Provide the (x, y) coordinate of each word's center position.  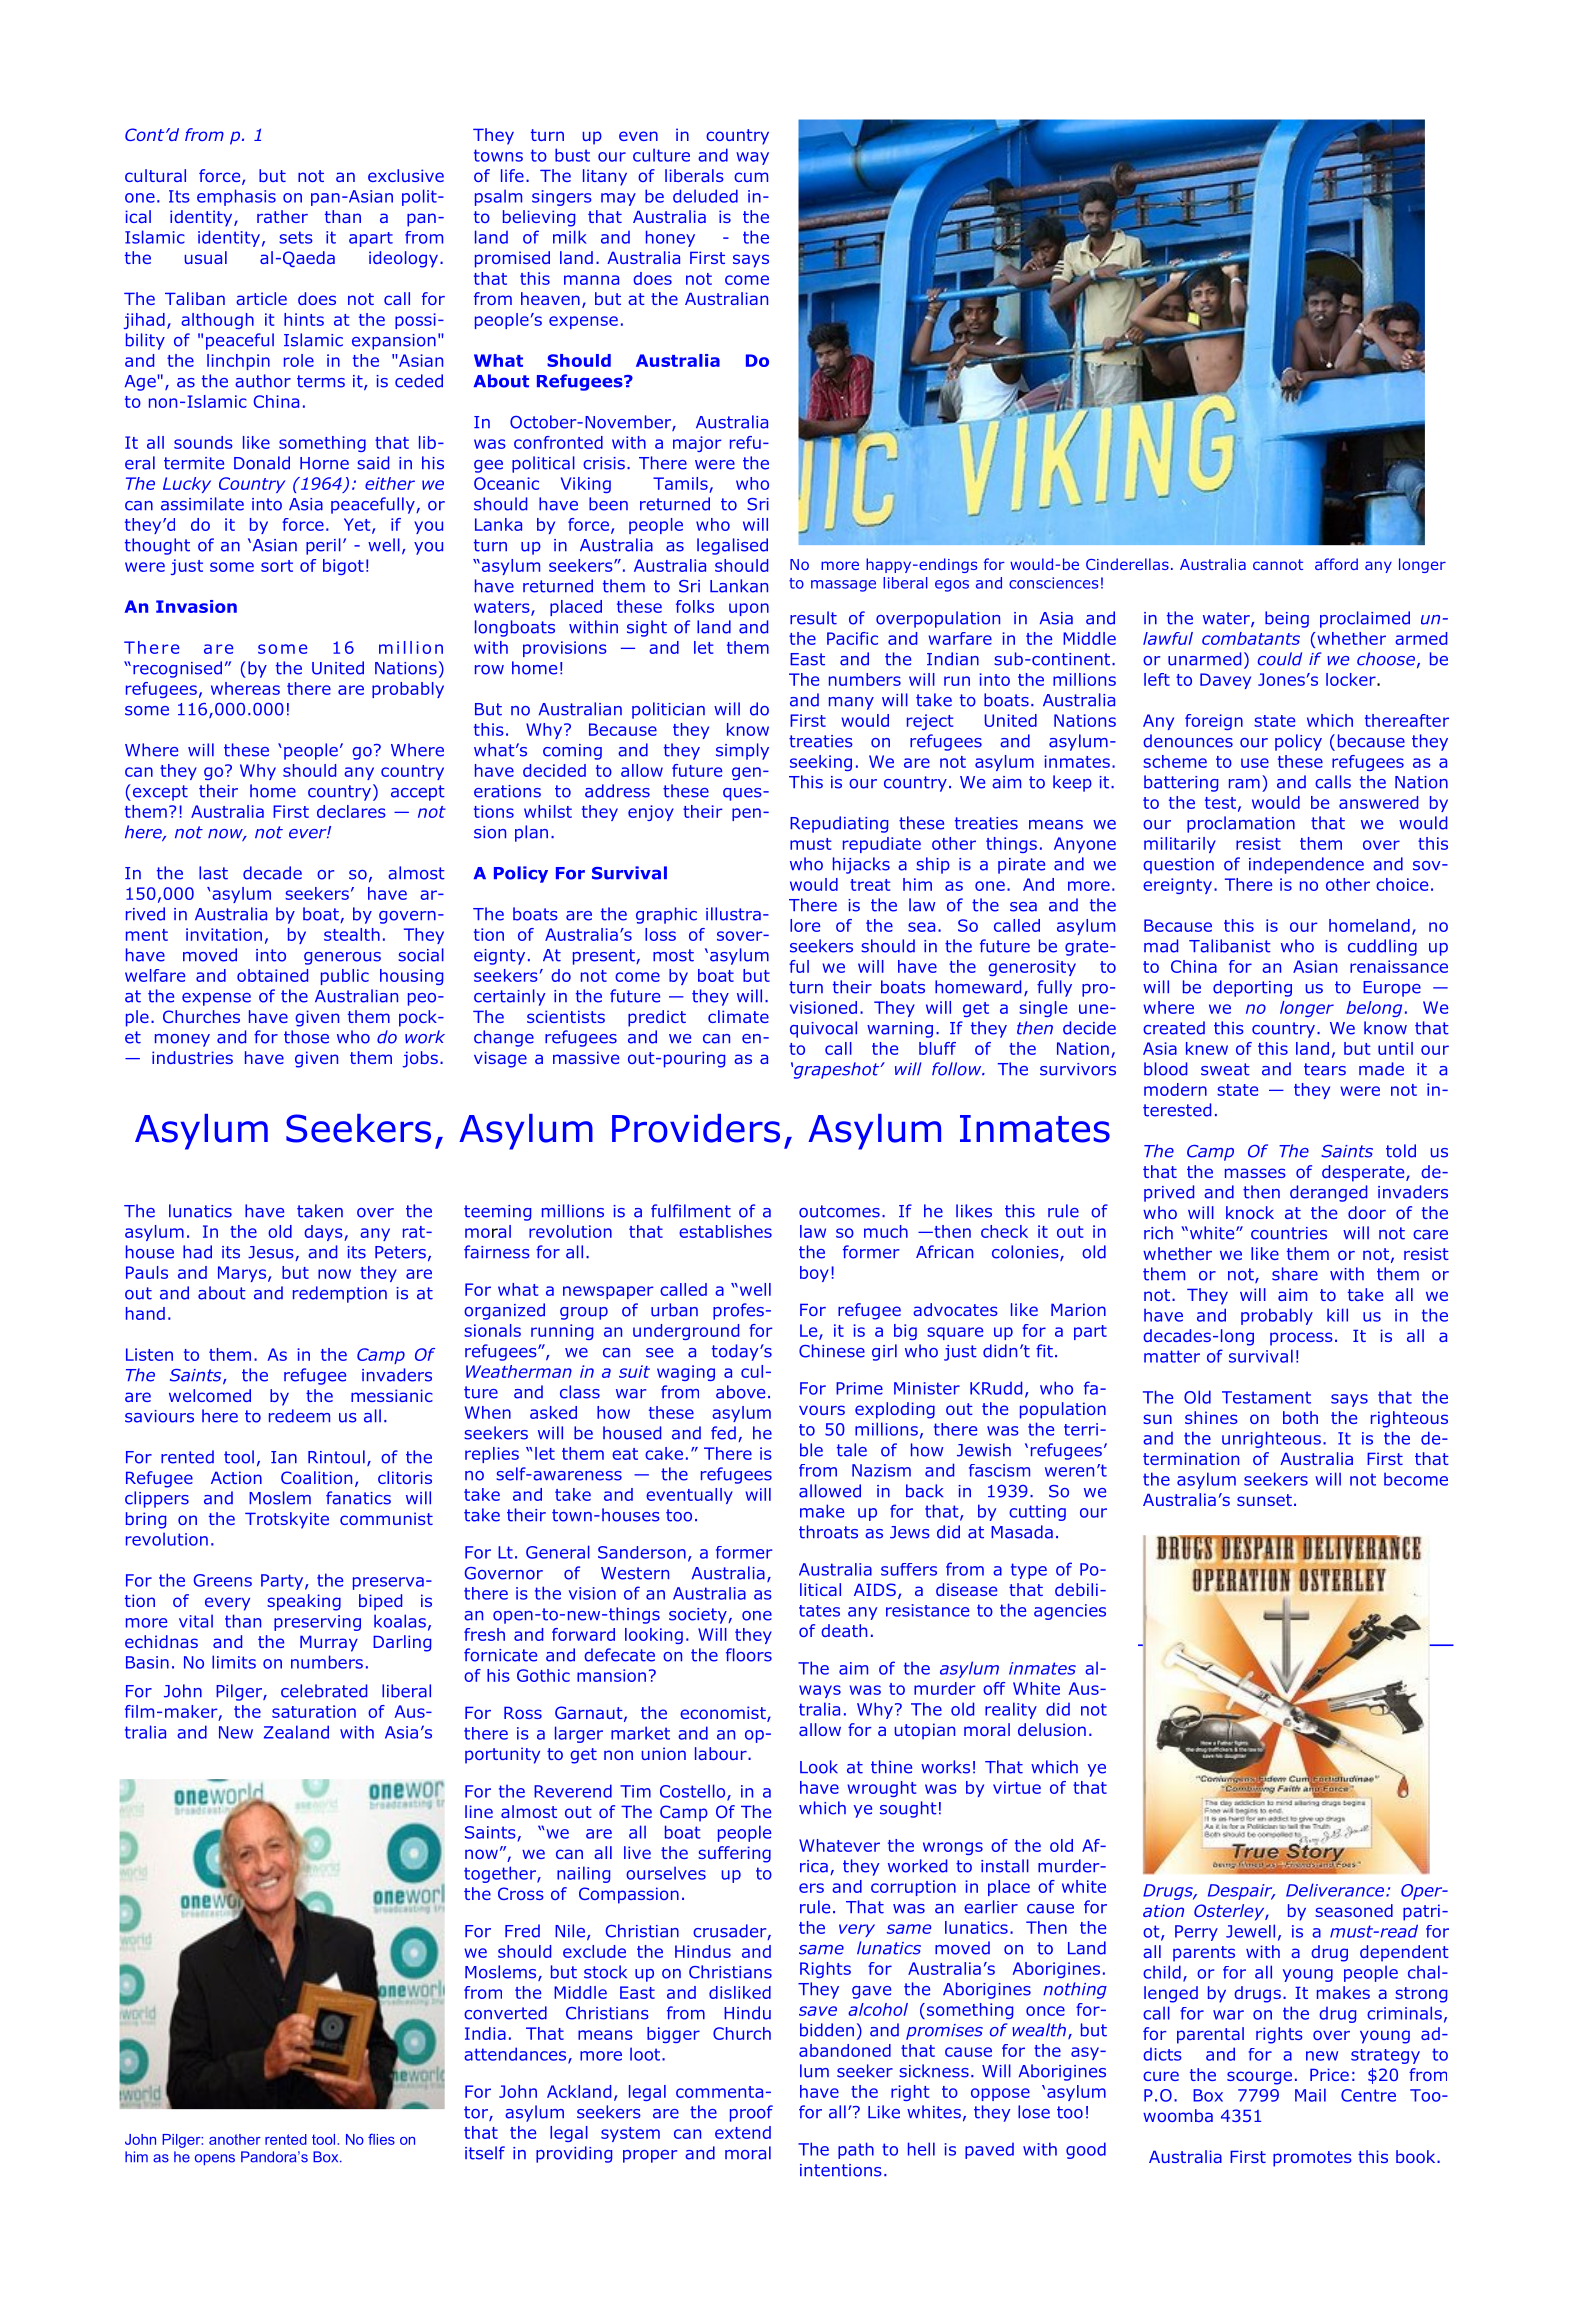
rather (282, 216)
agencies (1070, 1612)
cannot (1278, 564)
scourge (1259, 2078)
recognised (177, 669)
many (851, 703)
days (324, 1233)
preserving (317, 1623)
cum (751, 177)
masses (1255, 1173)
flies (381, 2139)
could (1280, 659)
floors (749, 1655)
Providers (696, 1128)
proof (751, 2113)
